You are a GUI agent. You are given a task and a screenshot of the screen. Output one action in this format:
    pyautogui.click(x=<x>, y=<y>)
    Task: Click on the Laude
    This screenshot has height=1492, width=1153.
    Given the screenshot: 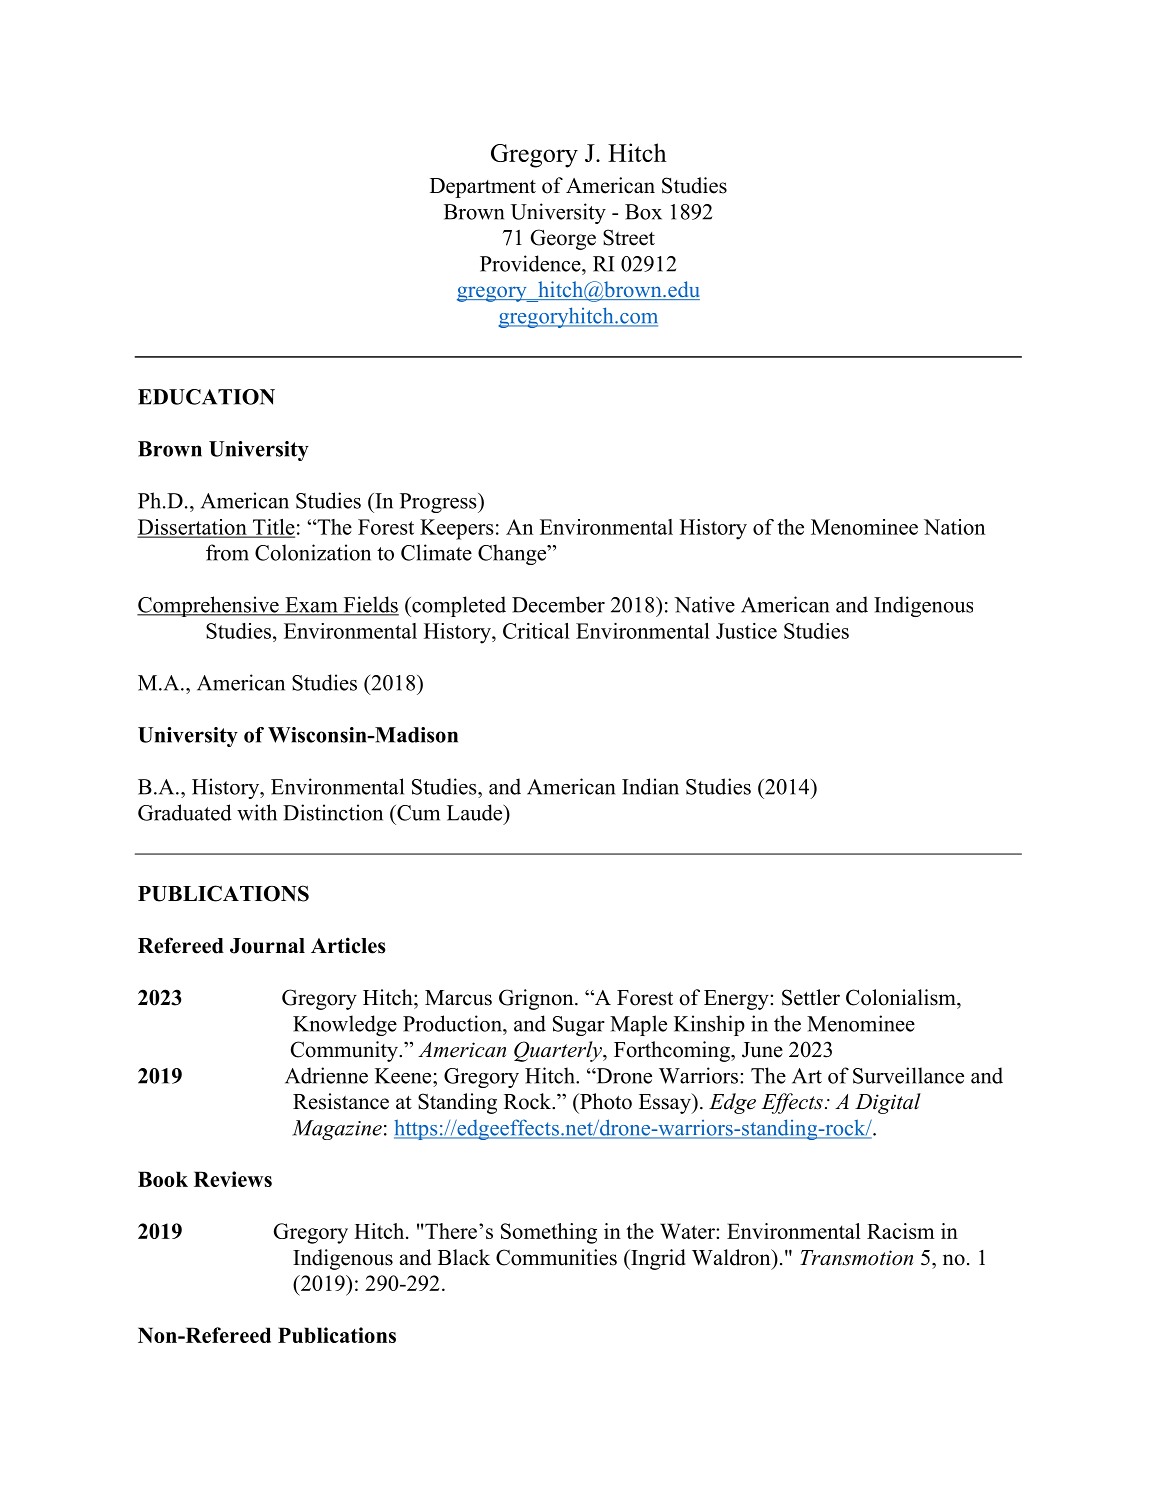 What is the action you would take?
    pyautogui.click(x=476, y=812)
